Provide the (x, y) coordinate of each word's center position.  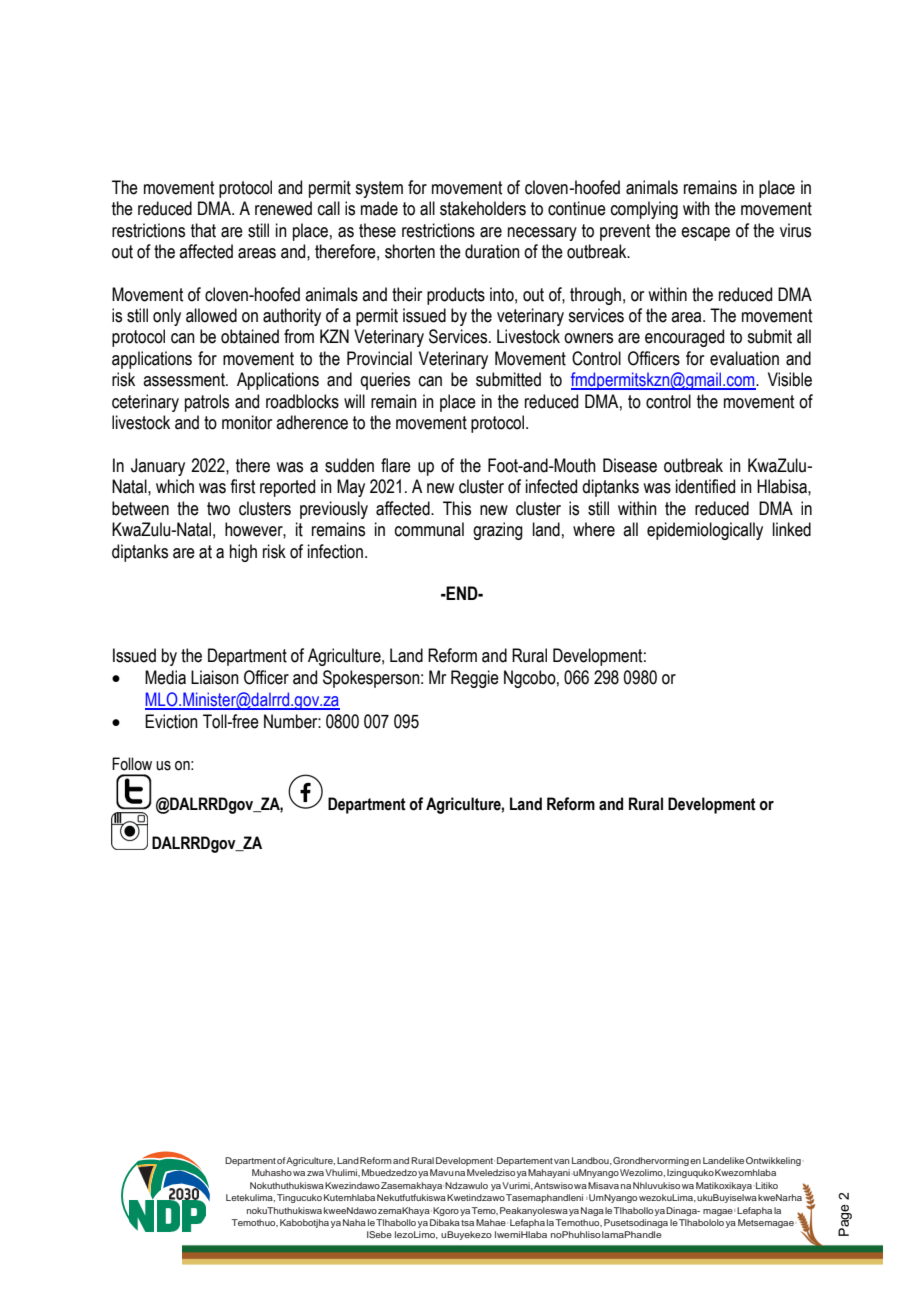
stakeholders (483, 208)
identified (705, 486)
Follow (132, 764)
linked (792, 529)
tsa (467, 1223)
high (243, 553)
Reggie (475, 679)
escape (705, 234)
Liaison (215, 677)
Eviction (171, 721)
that (203, 230)
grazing (498, 531)
